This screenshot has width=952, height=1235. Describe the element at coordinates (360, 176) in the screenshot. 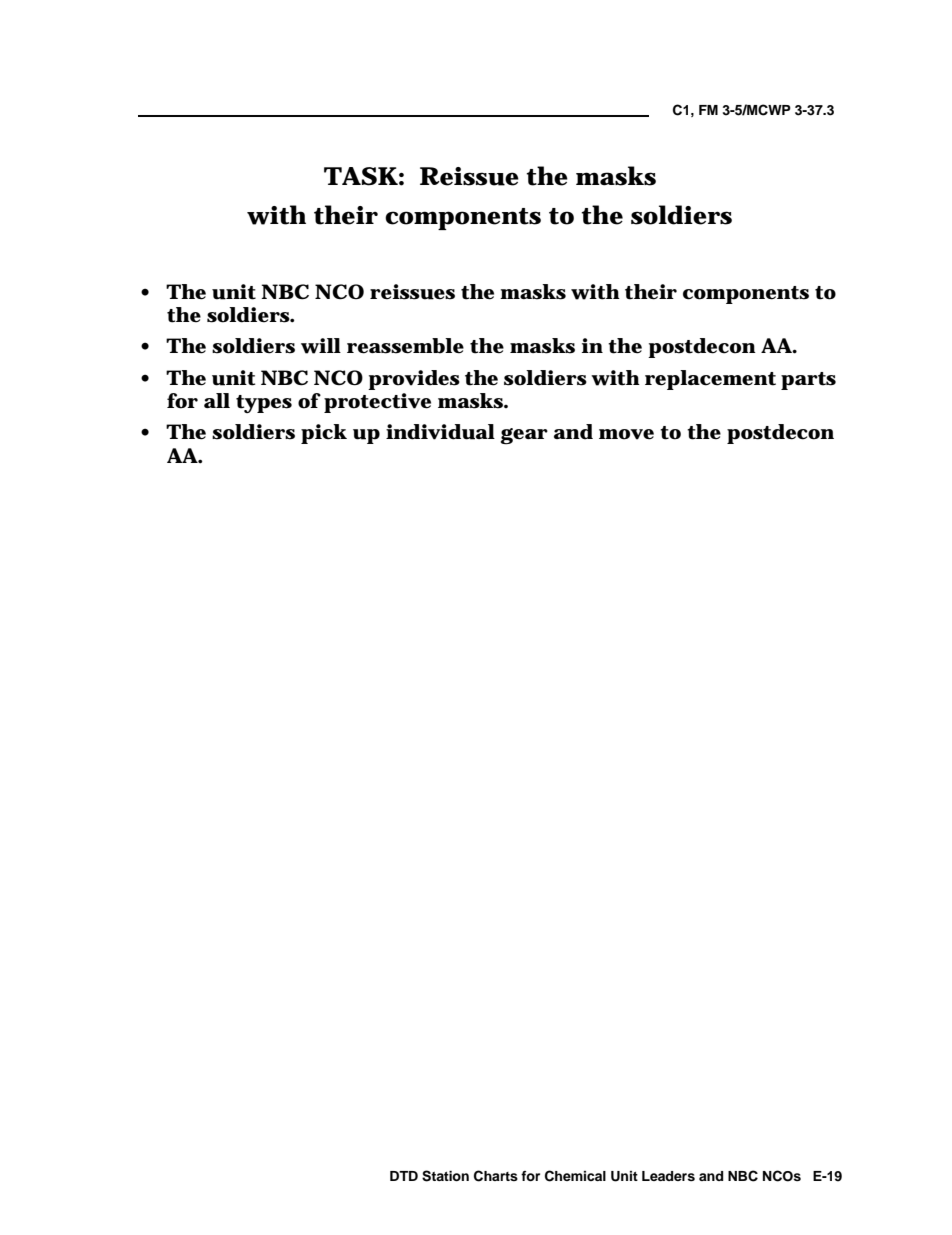

I see `TASK` at that location.
